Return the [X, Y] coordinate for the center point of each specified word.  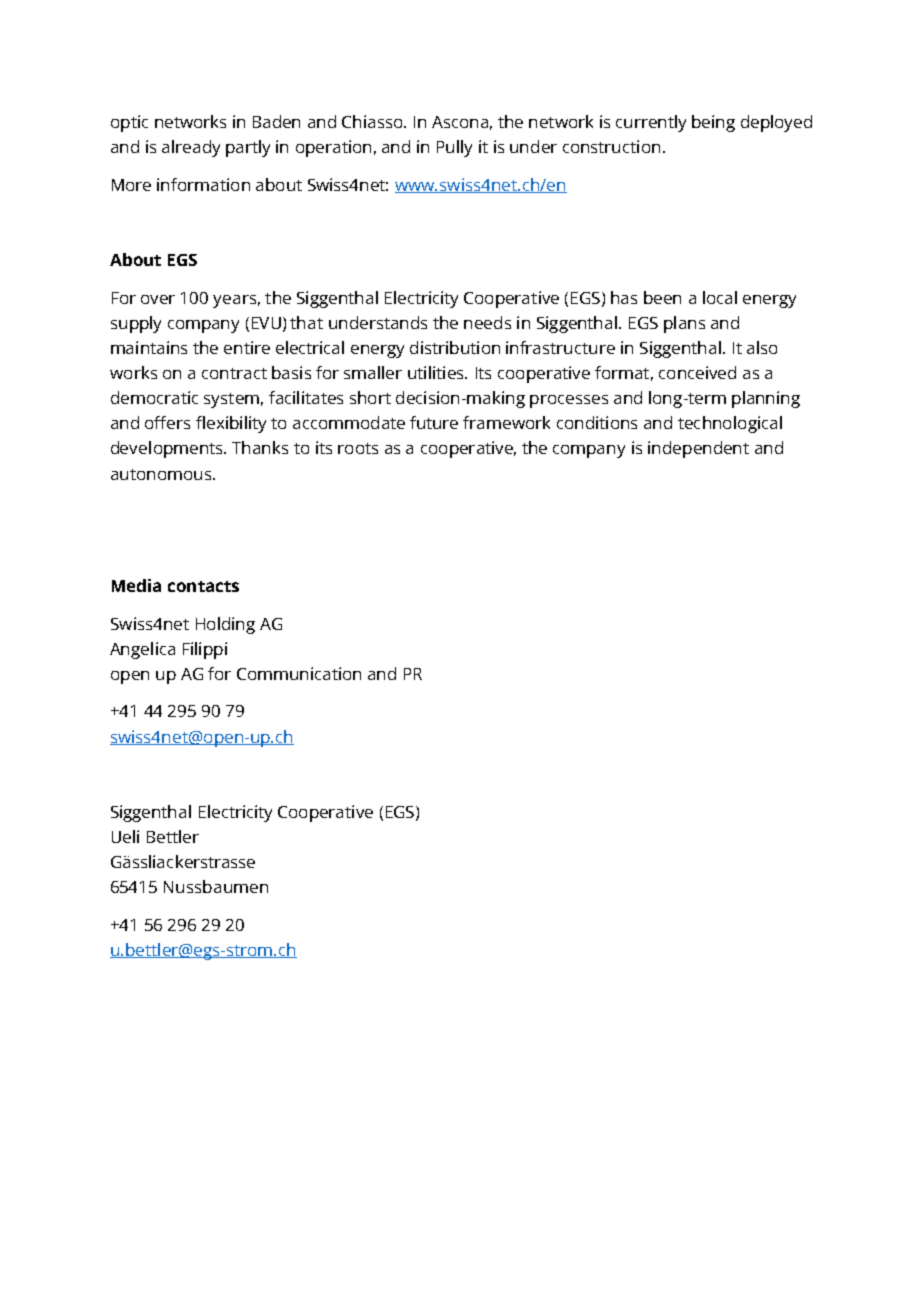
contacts [203, 586]
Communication [299, 673]
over [158, 299]
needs [487, 322]
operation [333, 148]
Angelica [142, 650]
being [713, 123]
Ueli [125, 836]
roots [358, 448]
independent [698, 449]
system [231, 400]
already [191, 148]
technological [730, 424]
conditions [597, 422]
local [720, 297]
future [434, 422]
